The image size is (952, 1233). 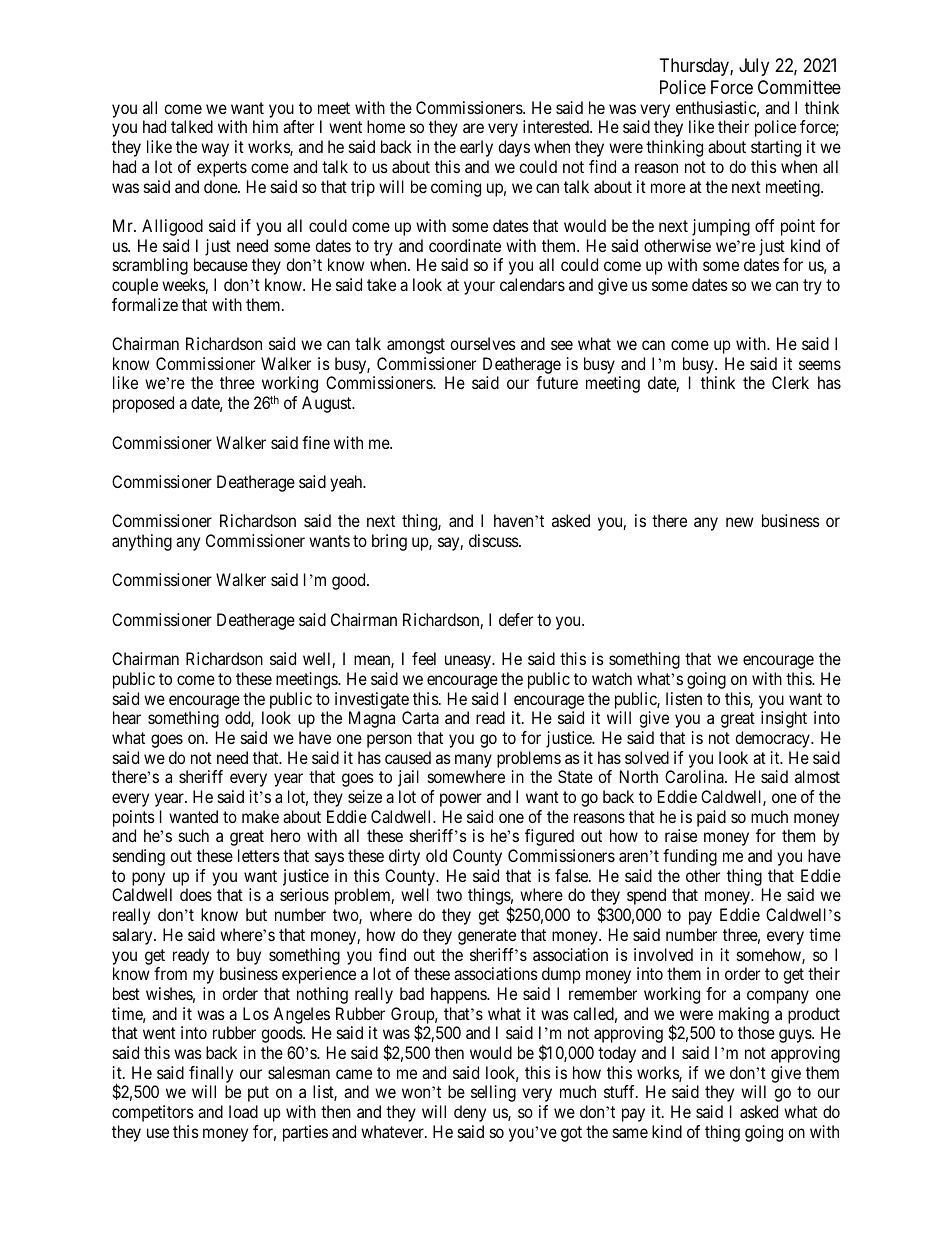 I want to click on Carolina, so click(x=695, y=776).
